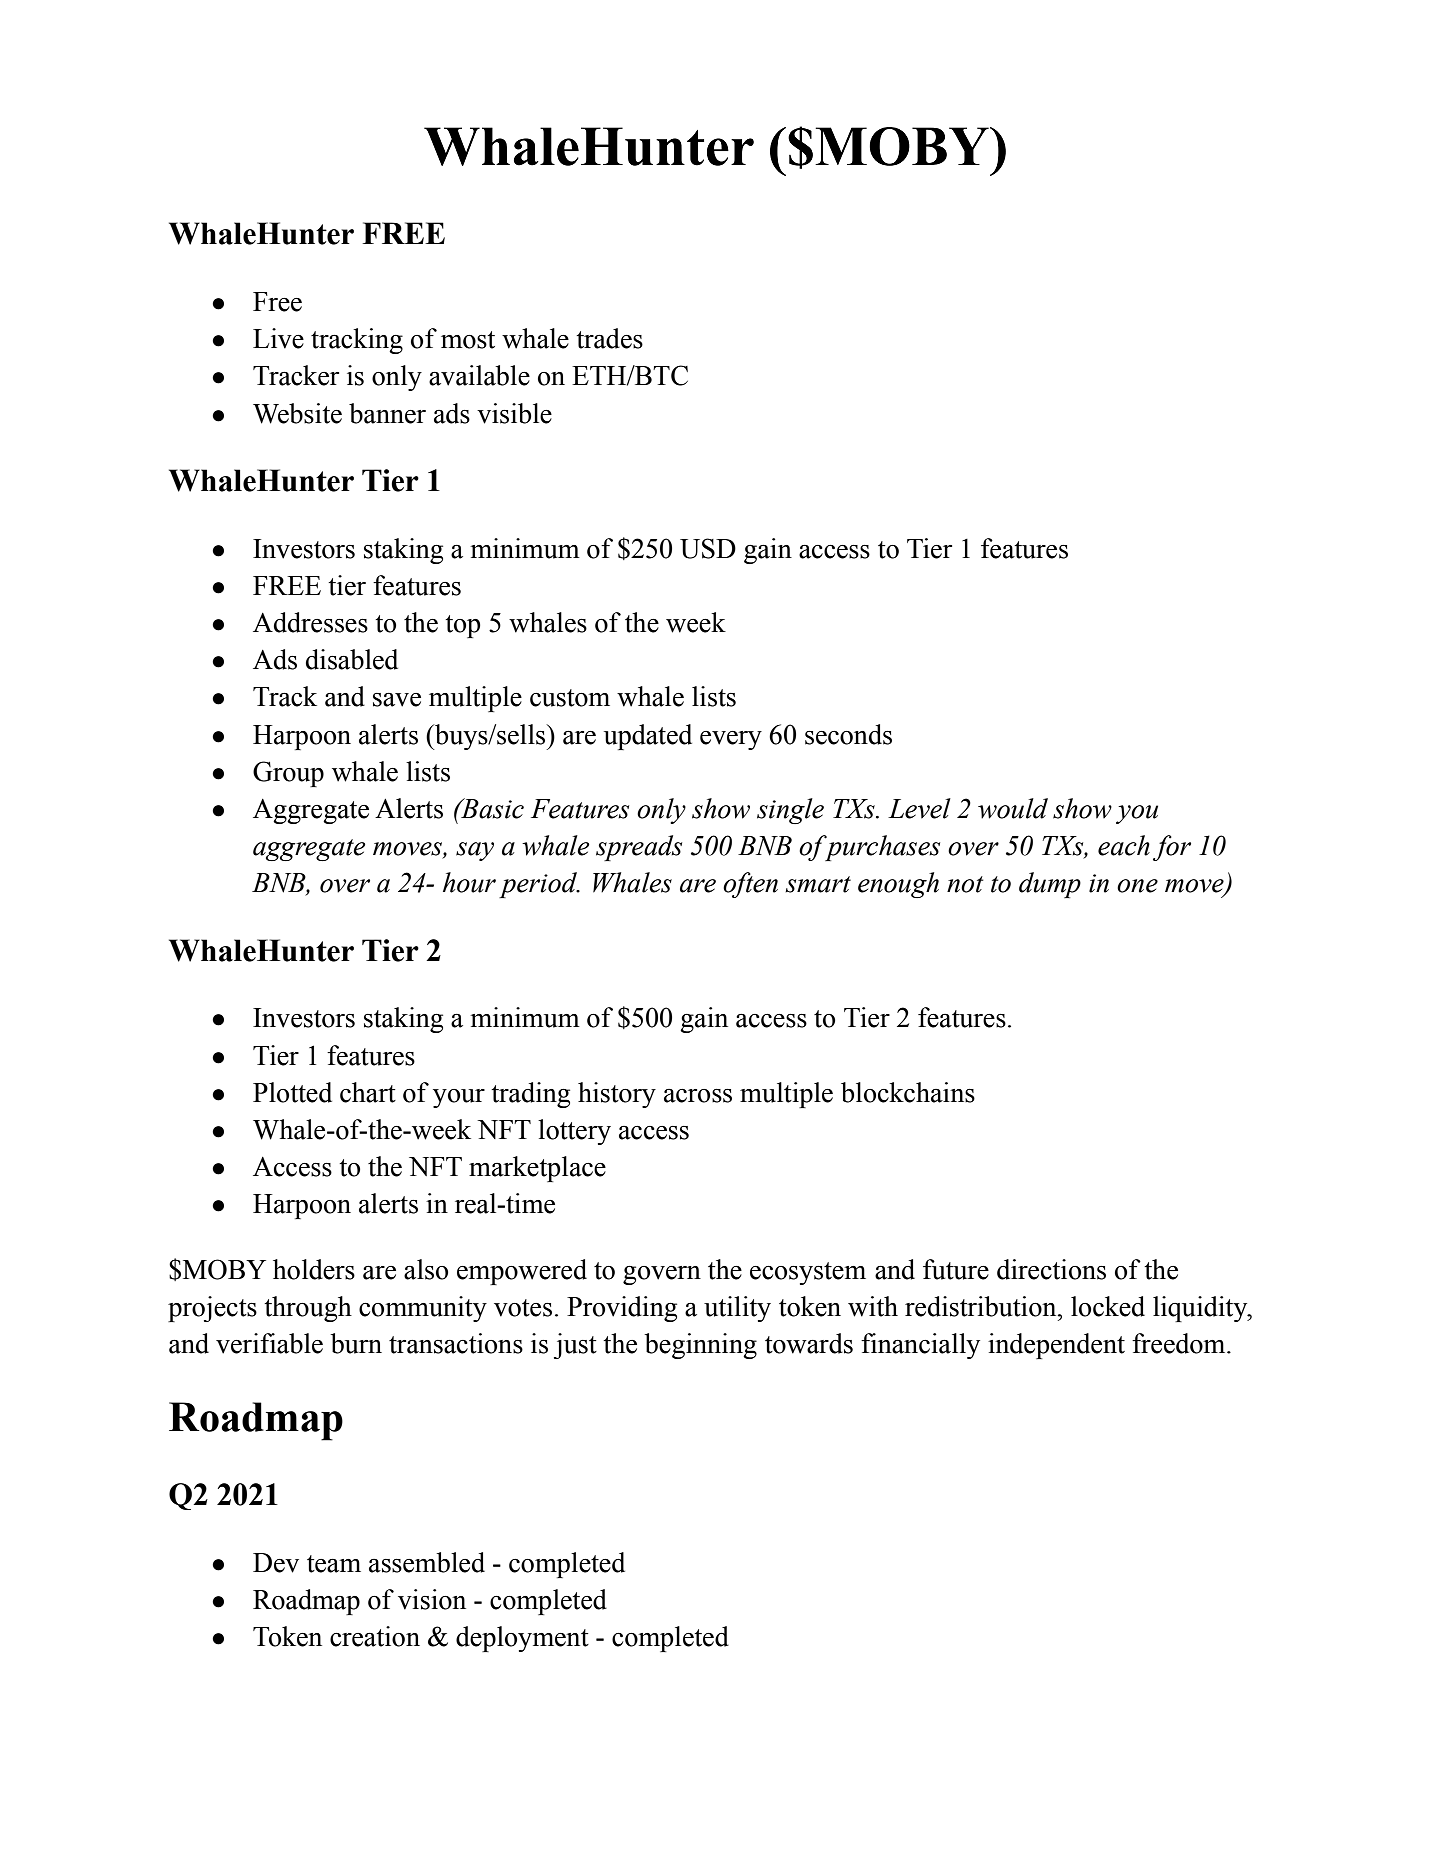 The width and height of the screenshot is (1433, 1855). Describe the element at coordinates (352, 659) in the screenshot. I see `disabled` at that location.
